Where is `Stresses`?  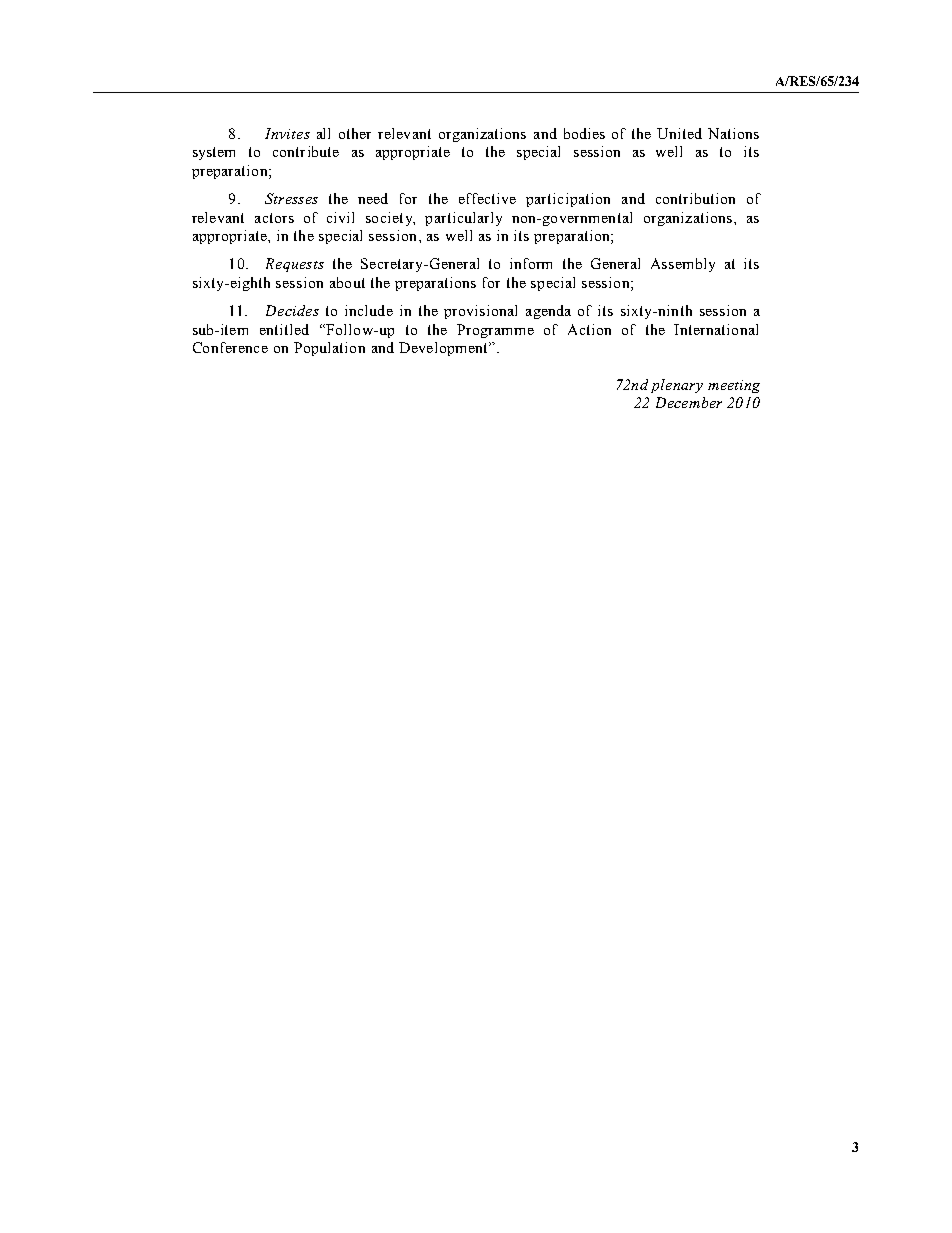 Stresses is located at coordinates (291, 198).
